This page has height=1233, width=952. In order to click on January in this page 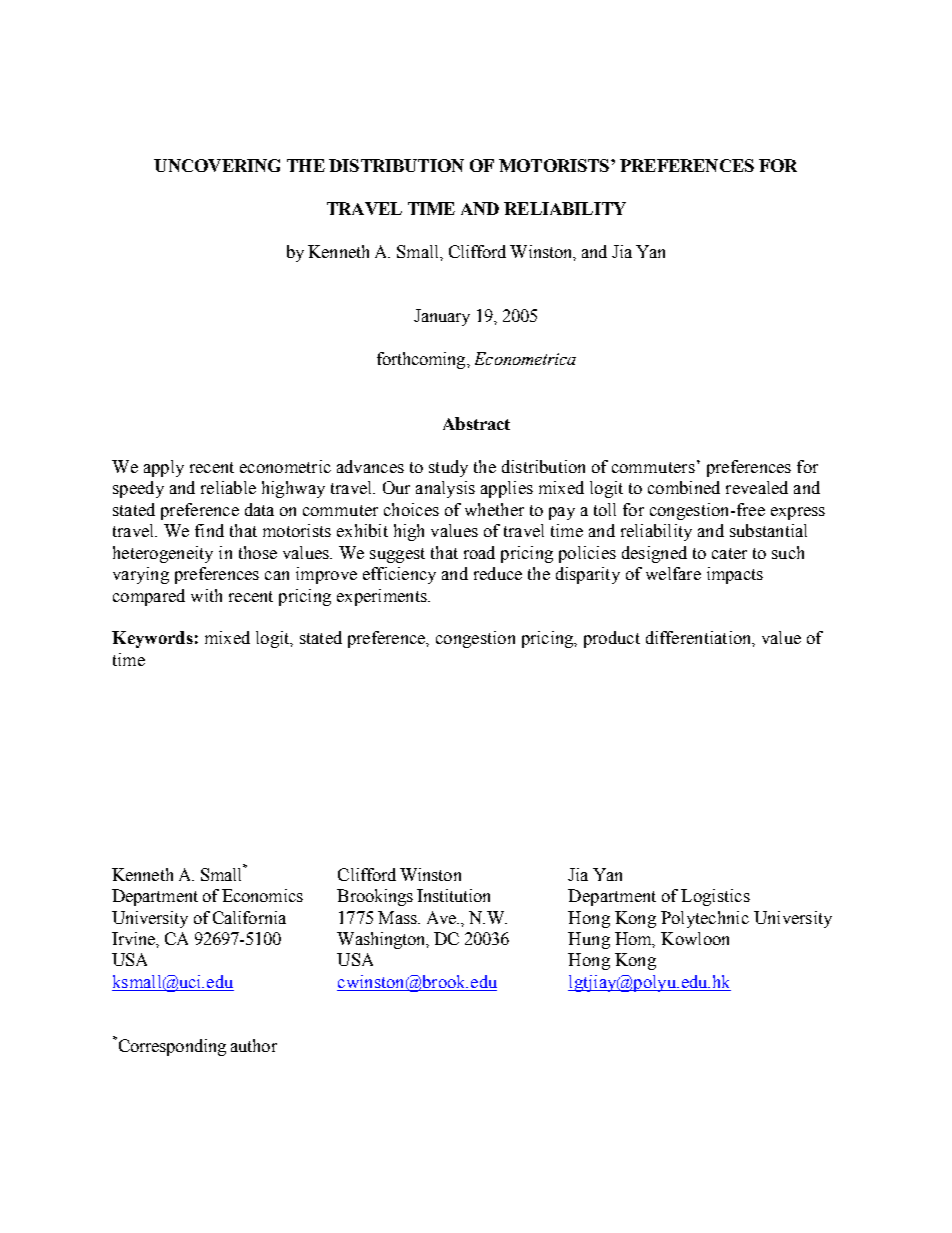, I will do `click(442, 317)`.
